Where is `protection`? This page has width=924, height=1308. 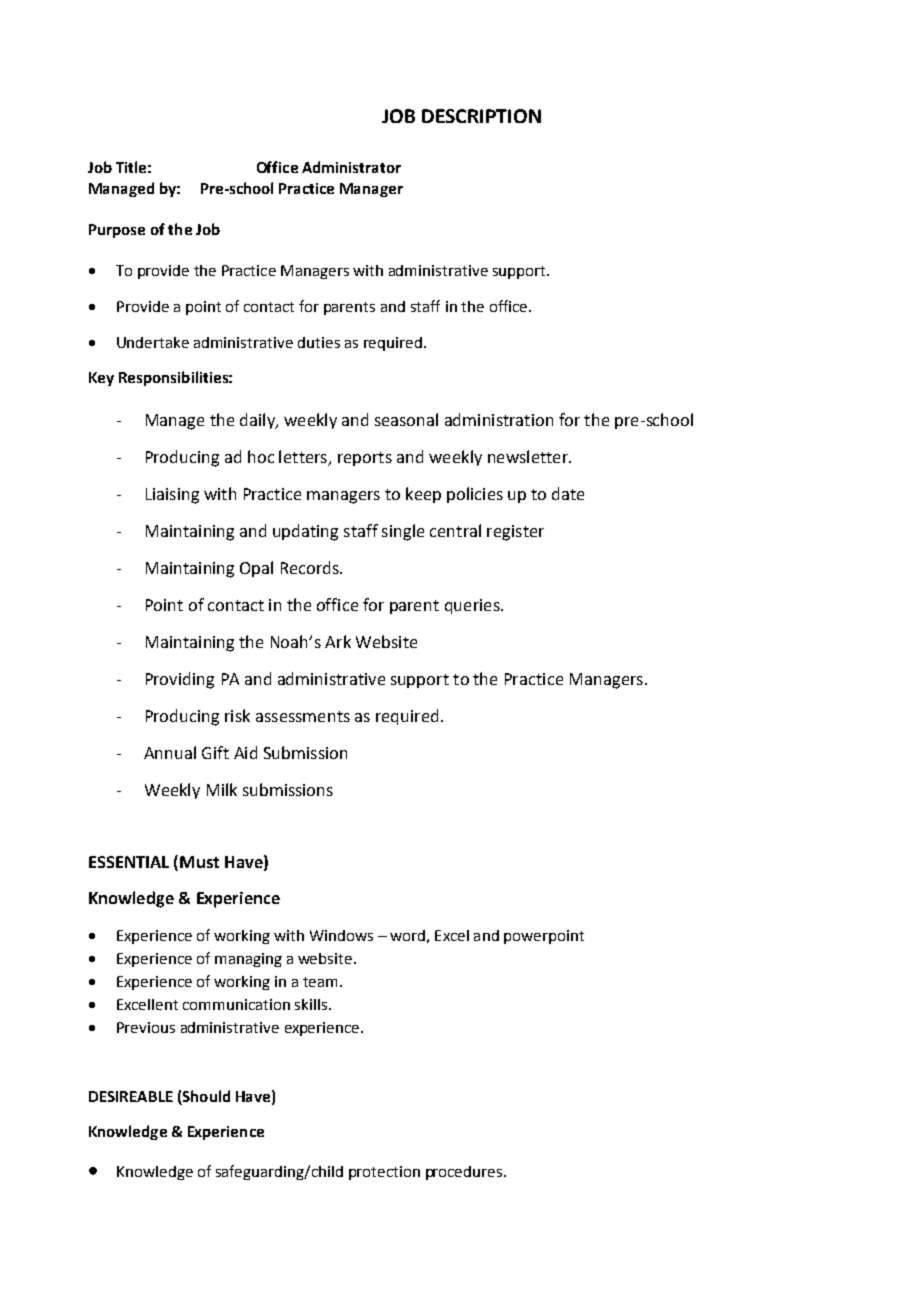 protection is located at coordinates (384, 1173).
